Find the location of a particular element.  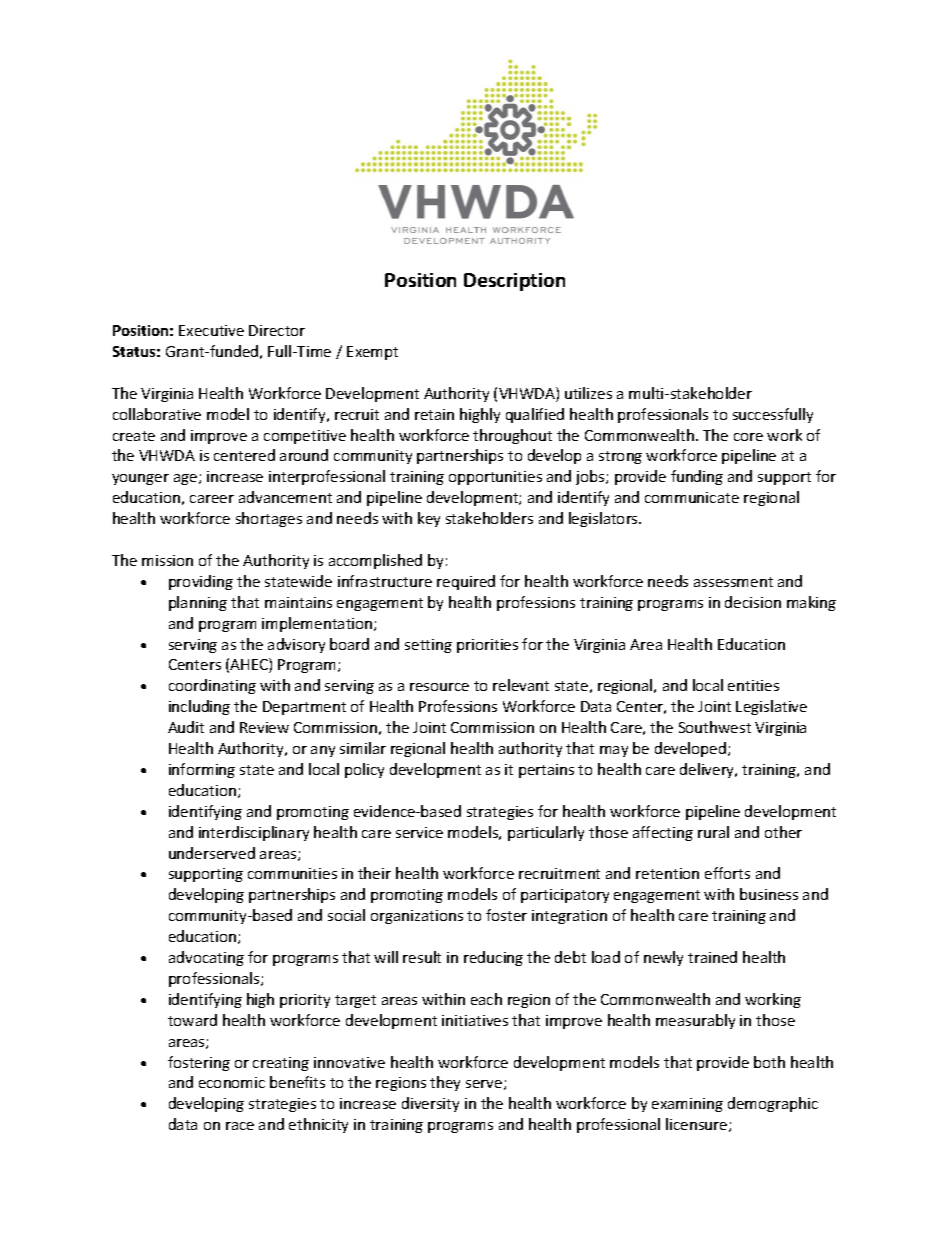

providing is located at coordinates (201, 582).
